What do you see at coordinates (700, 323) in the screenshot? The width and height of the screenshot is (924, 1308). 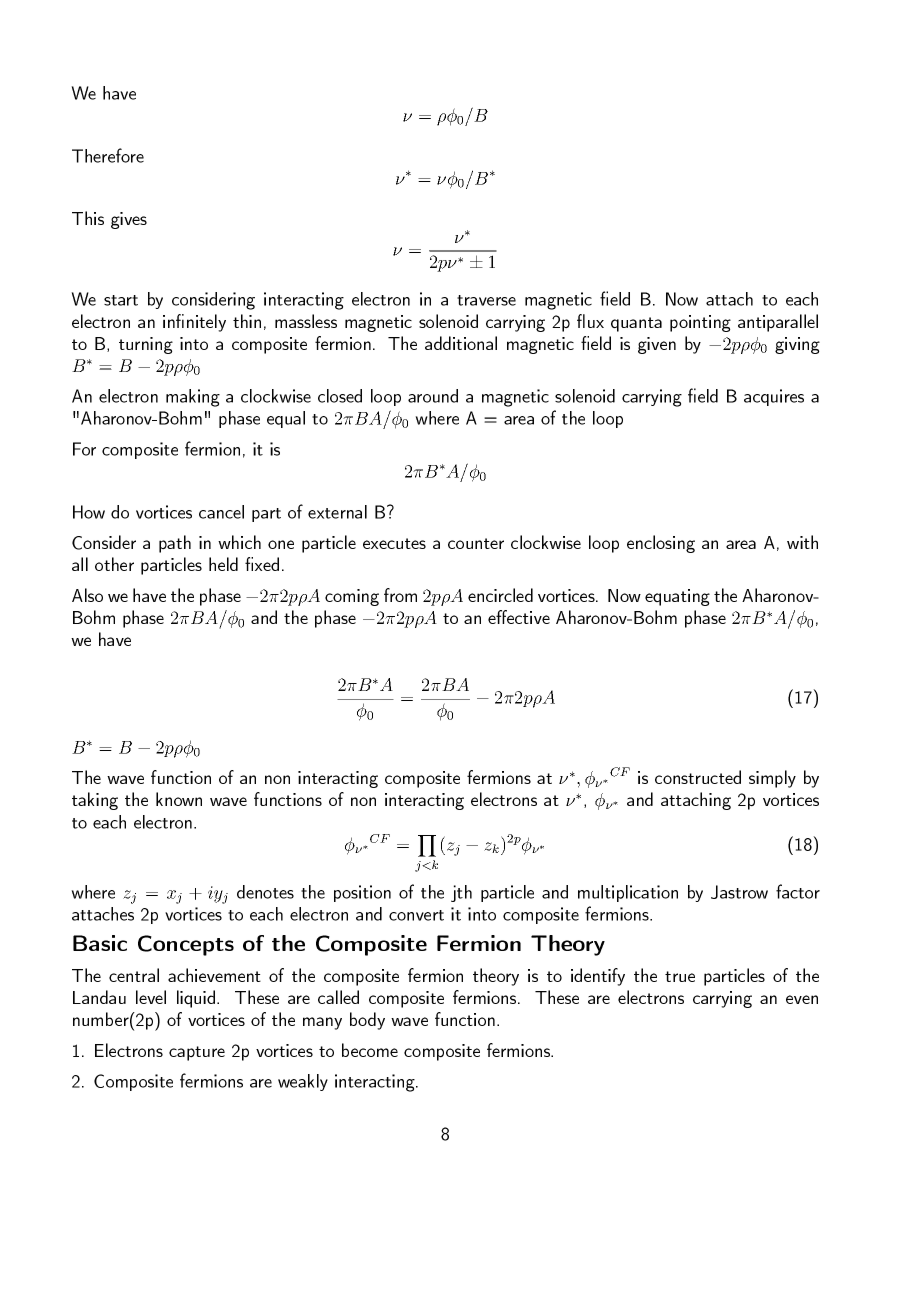 I see `pointing` at bounding box center [700, 323].
